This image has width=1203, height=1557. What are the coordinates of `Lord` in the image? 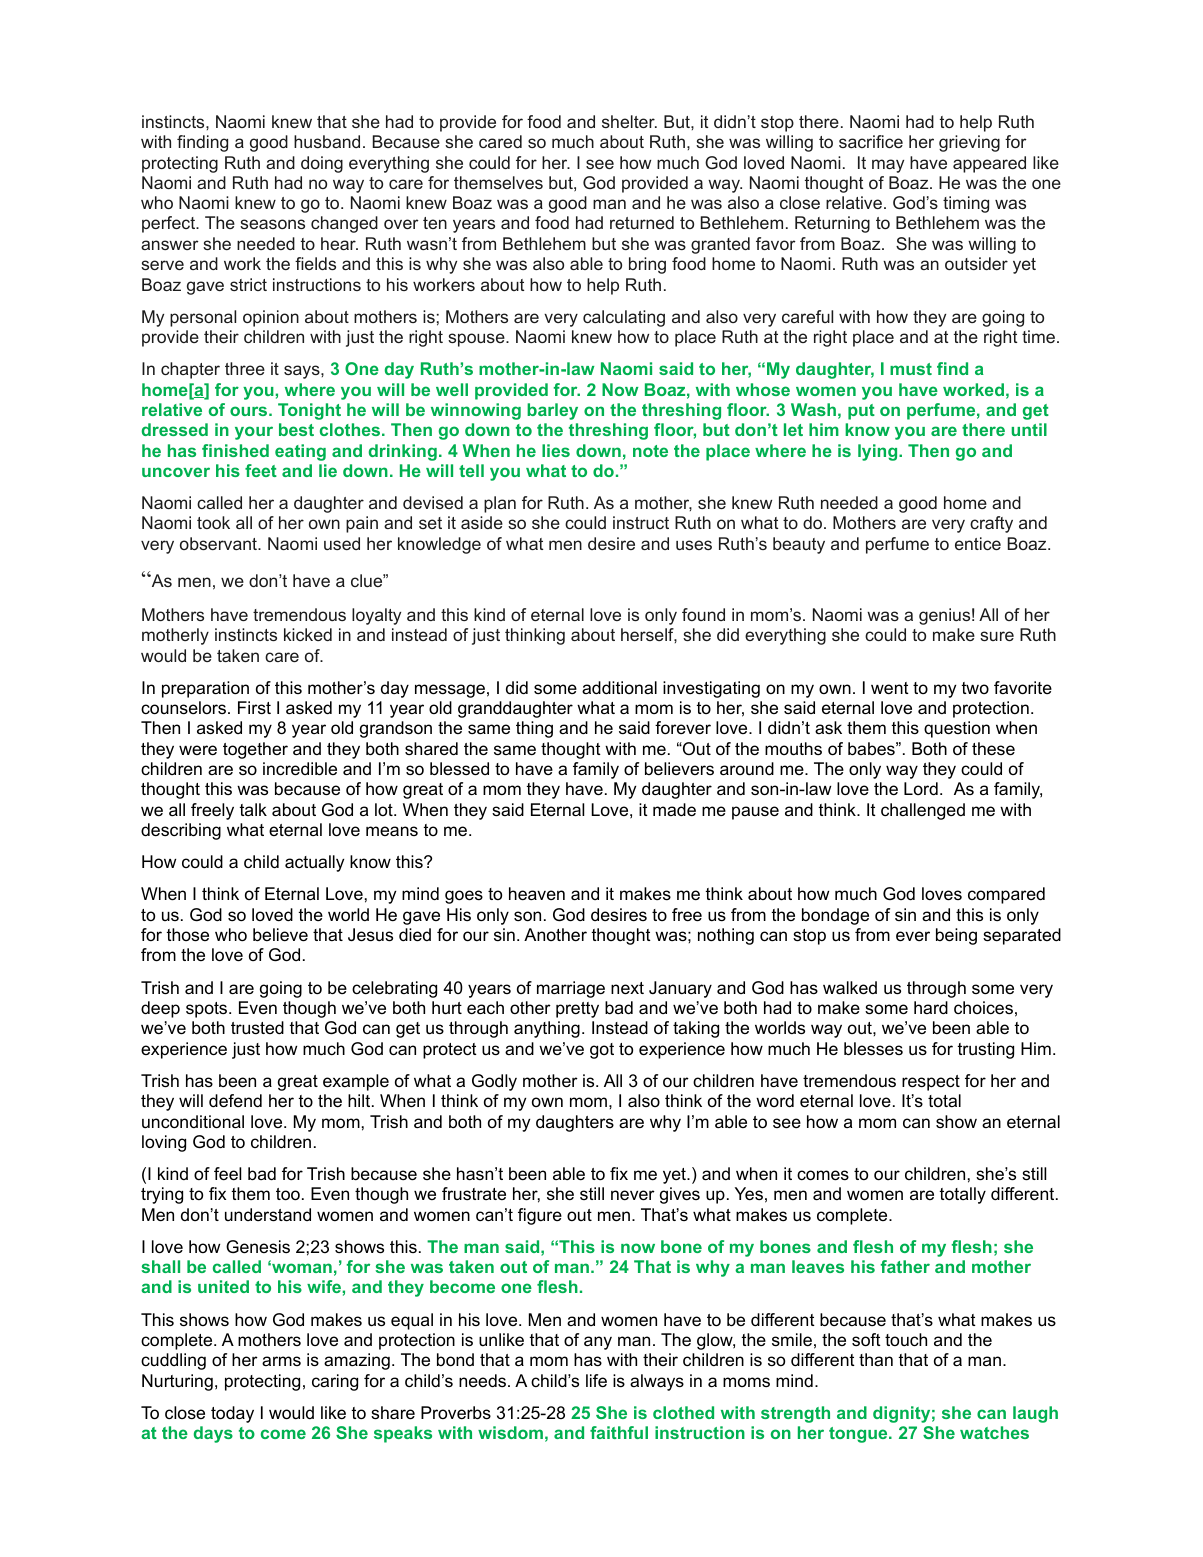 It's located at (921, 788).
